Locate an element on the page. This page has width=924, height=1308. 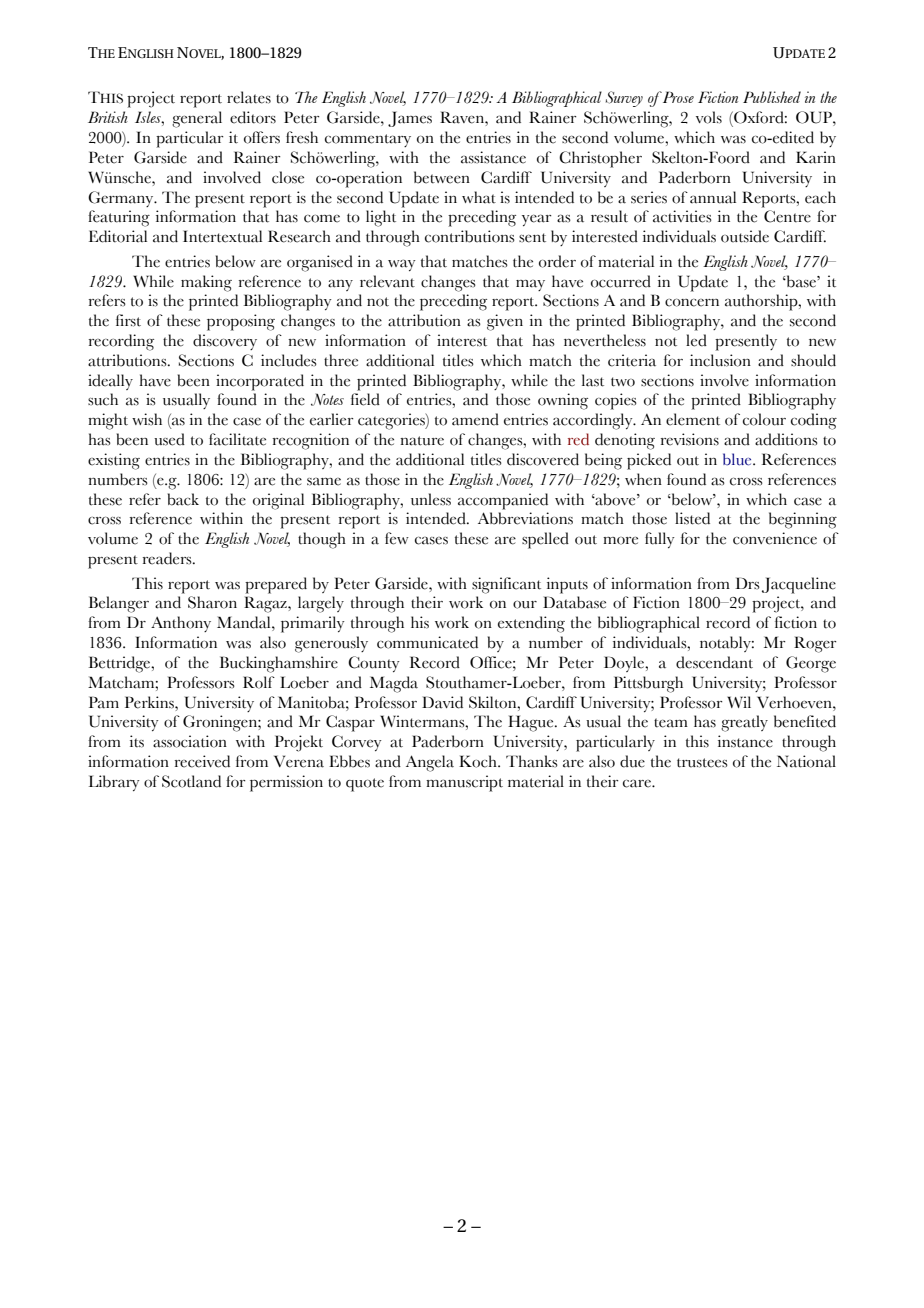
James is located at coordinates (410, 119).
